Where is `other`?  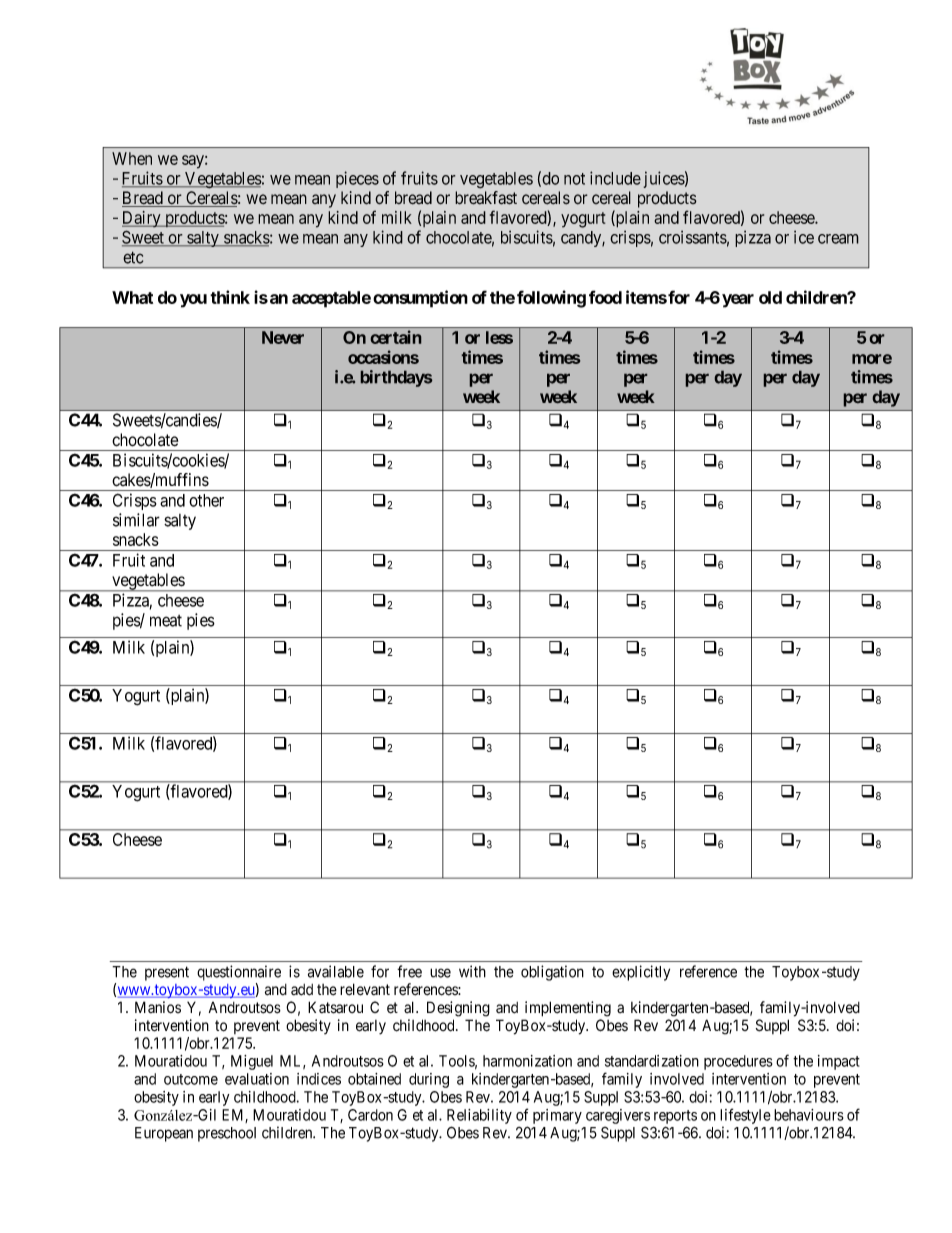
other is located at coordinates (206, 500).
